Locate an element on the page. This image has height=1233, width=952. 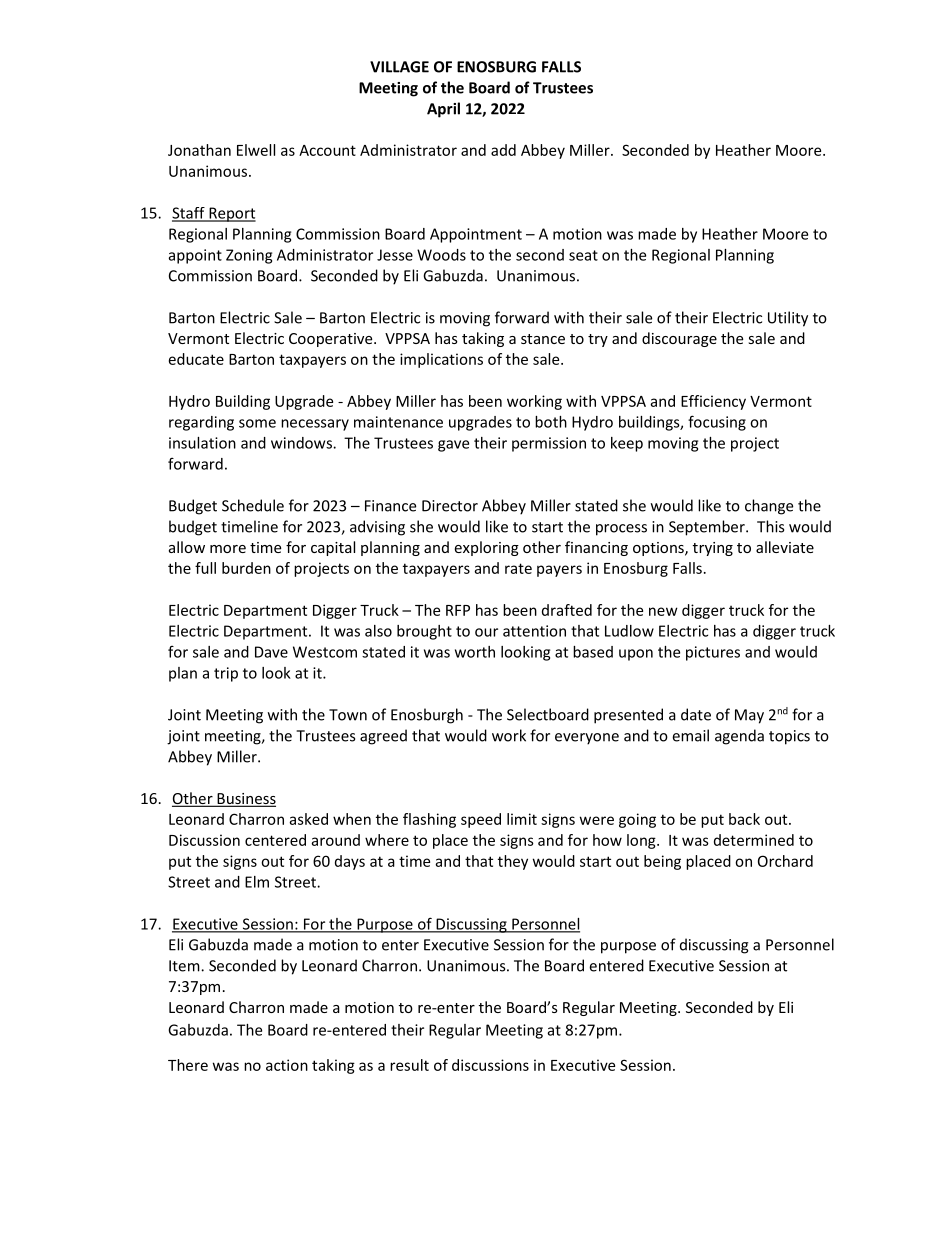
result is located at coordinates (409, 1065).
